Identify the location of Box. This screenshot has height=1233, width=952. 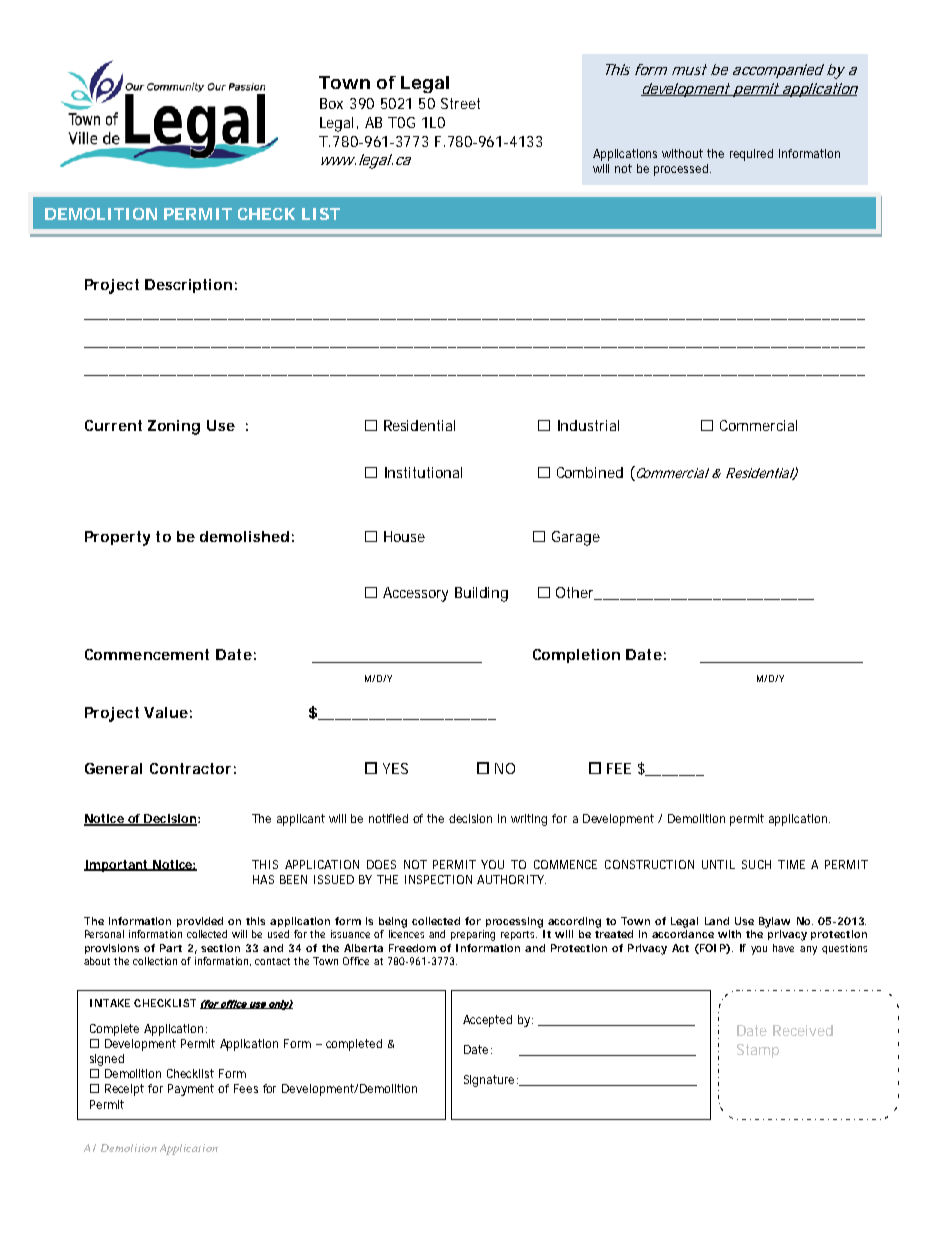
(331, 103).
